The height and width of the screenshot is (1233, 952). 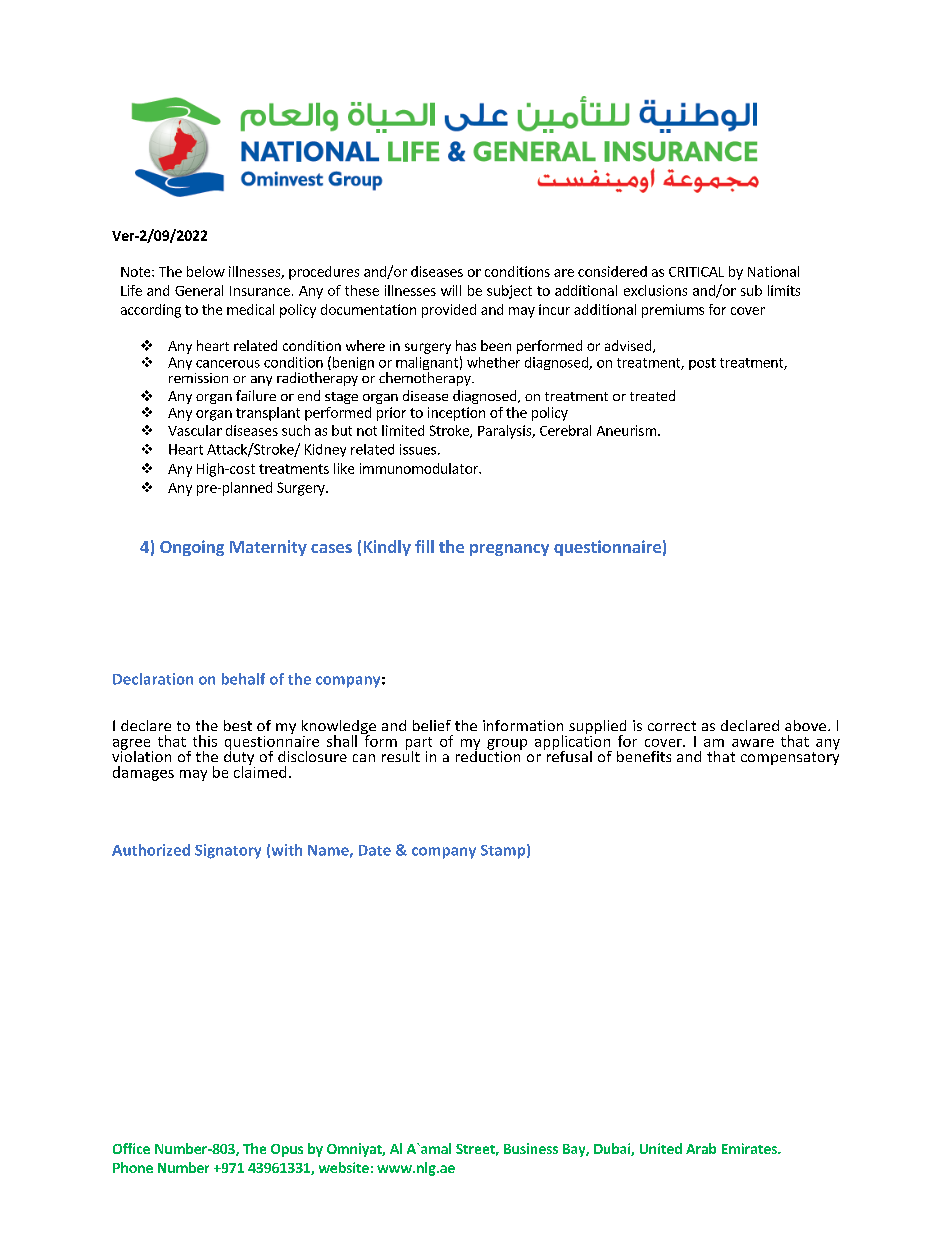 What do you see at coordinates (432, 725) in the screenshot?
I see `belief` at bounding box center [432, 725].
